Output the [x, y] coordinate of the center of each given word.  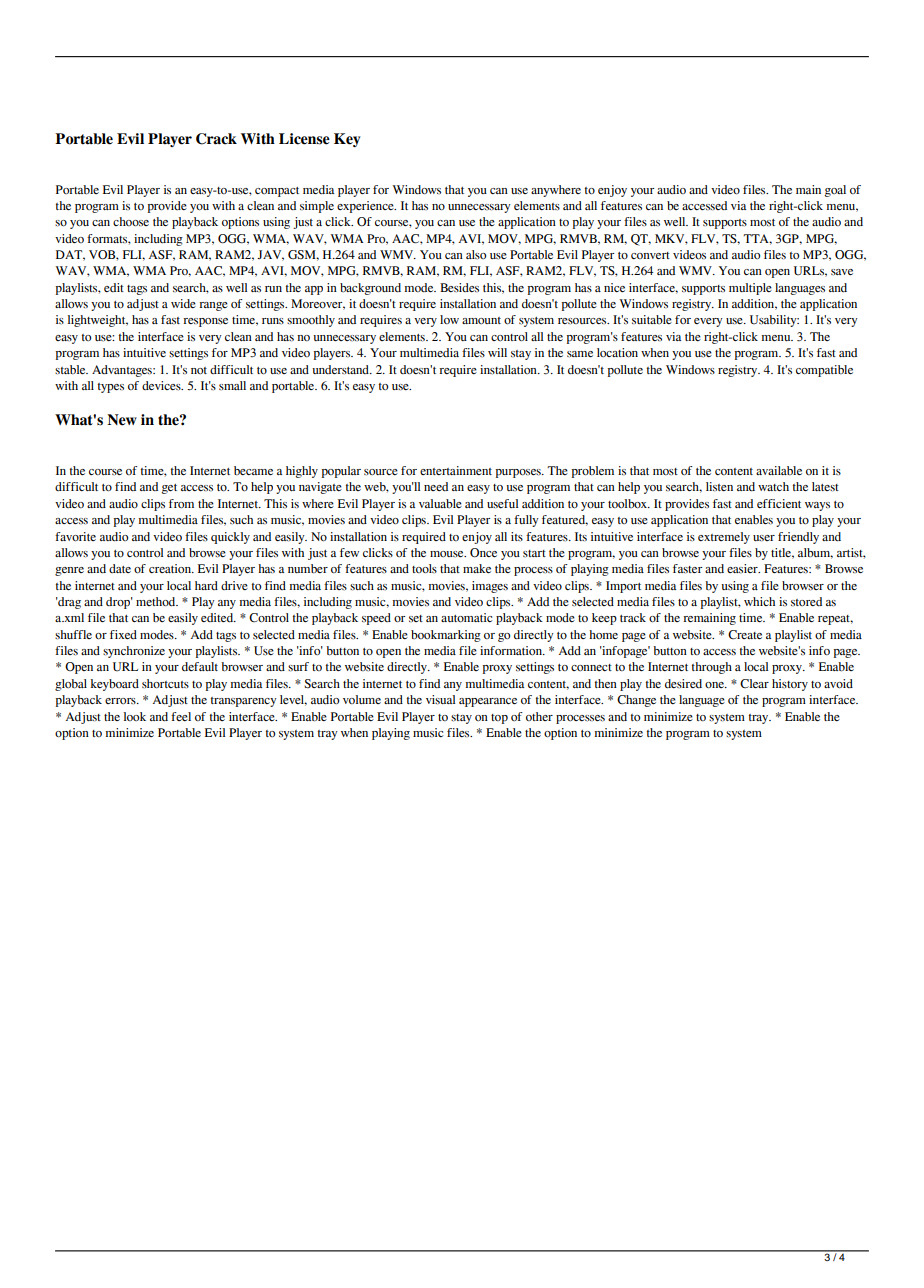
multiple [750, 289]
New [122, 420]
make [477, 568]
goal [835, 191]
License [304, 139]
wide [183, 303]
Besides [459, 287]
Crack [216, 139]
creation [171, 568]
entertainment [456, 470]
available [779, 470]
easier [743, 568]
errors [121, 701]
